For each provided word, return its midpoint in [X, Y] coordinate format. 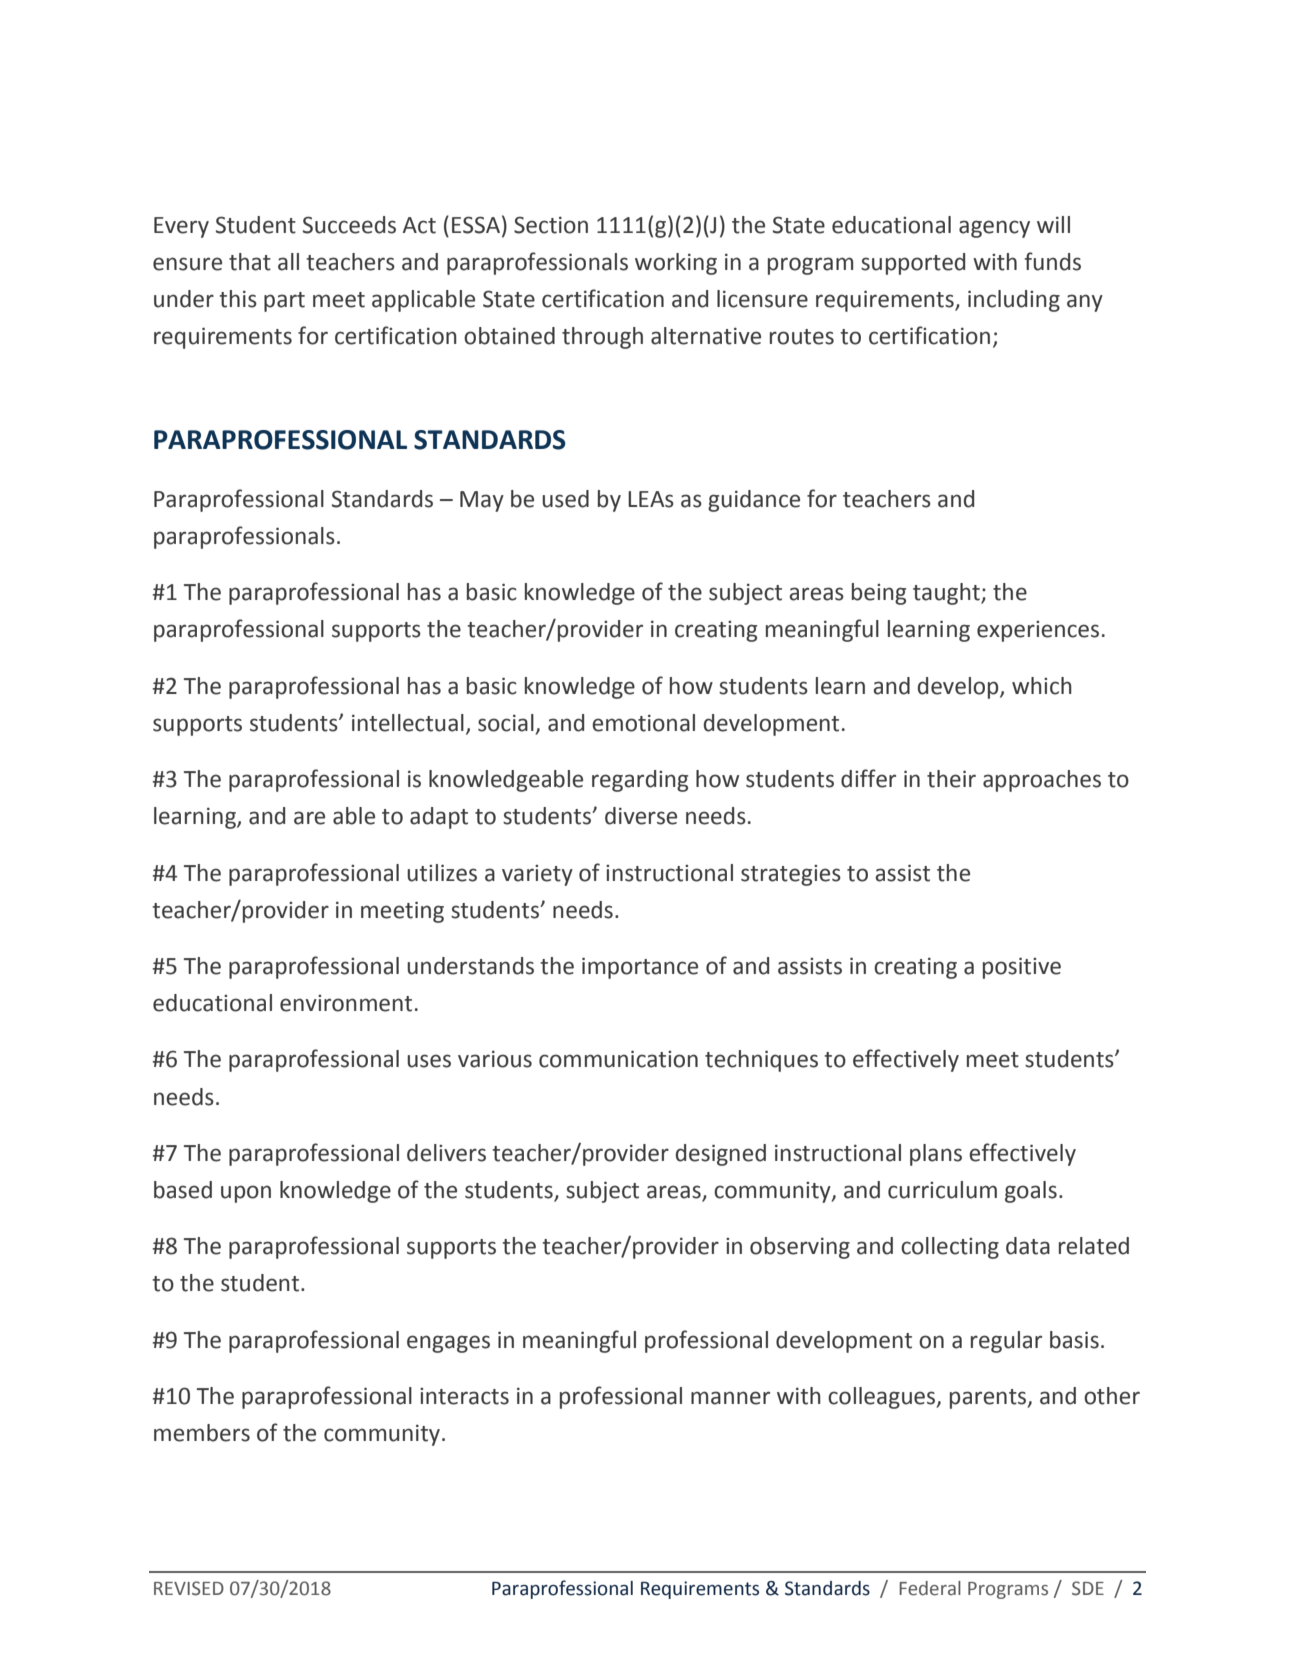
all [288, 262]
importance [640, 968]
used [565, 499]
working [676, 264]
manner [730, 1398]
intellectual [408, 723]
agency [994, 229]
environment [346, 1003]
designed [721, 1155]
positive [1022, 968]
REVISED [189, 1588]
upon [246, 1194]
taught [947, 594]
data [1028, 1246]
